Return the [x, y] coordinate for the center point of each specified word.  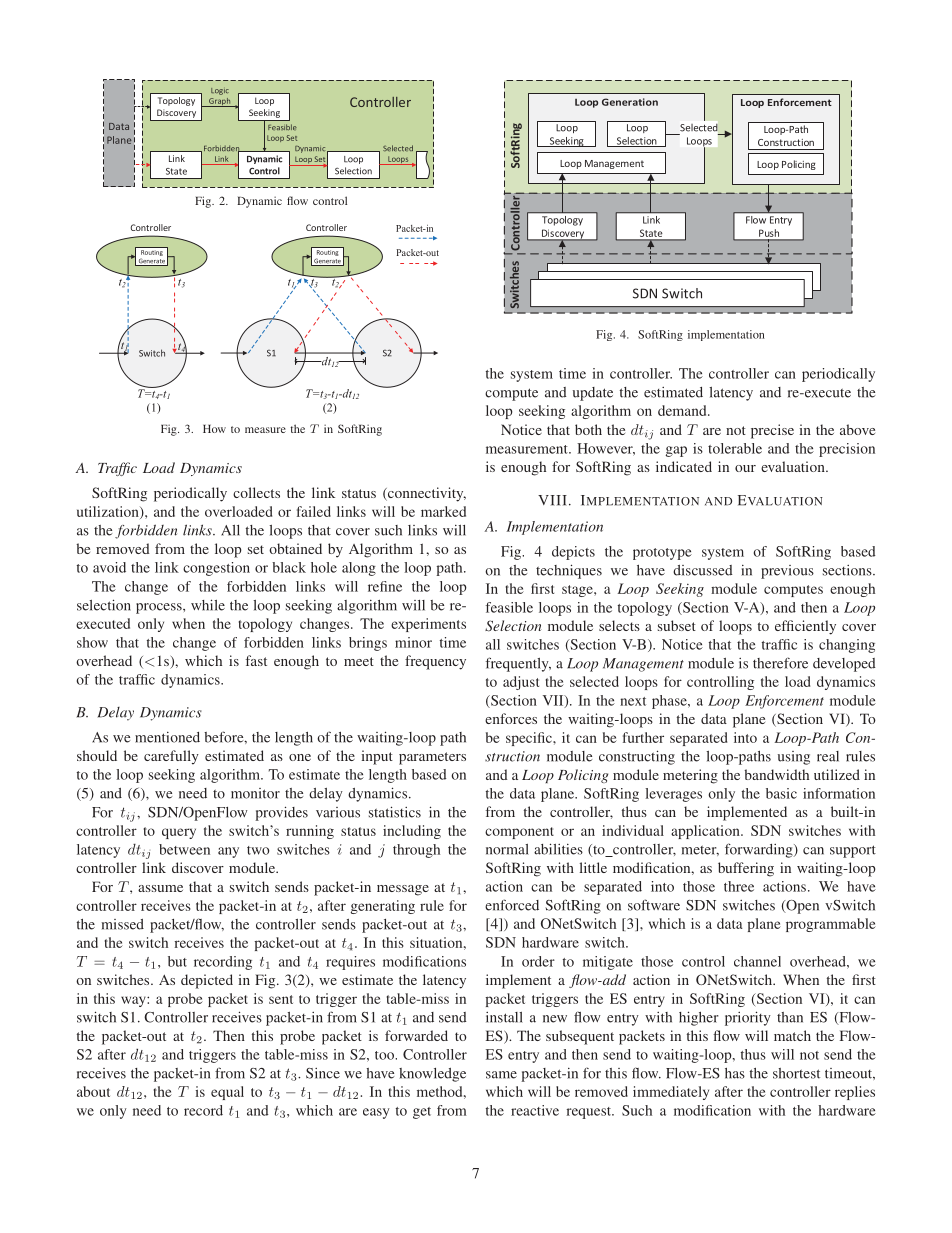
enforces [511, 718]
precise [772, 431]
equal [227, 1093]
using [794, 758]
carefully [171, 757]
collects [256, 492]
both [588, 429]
